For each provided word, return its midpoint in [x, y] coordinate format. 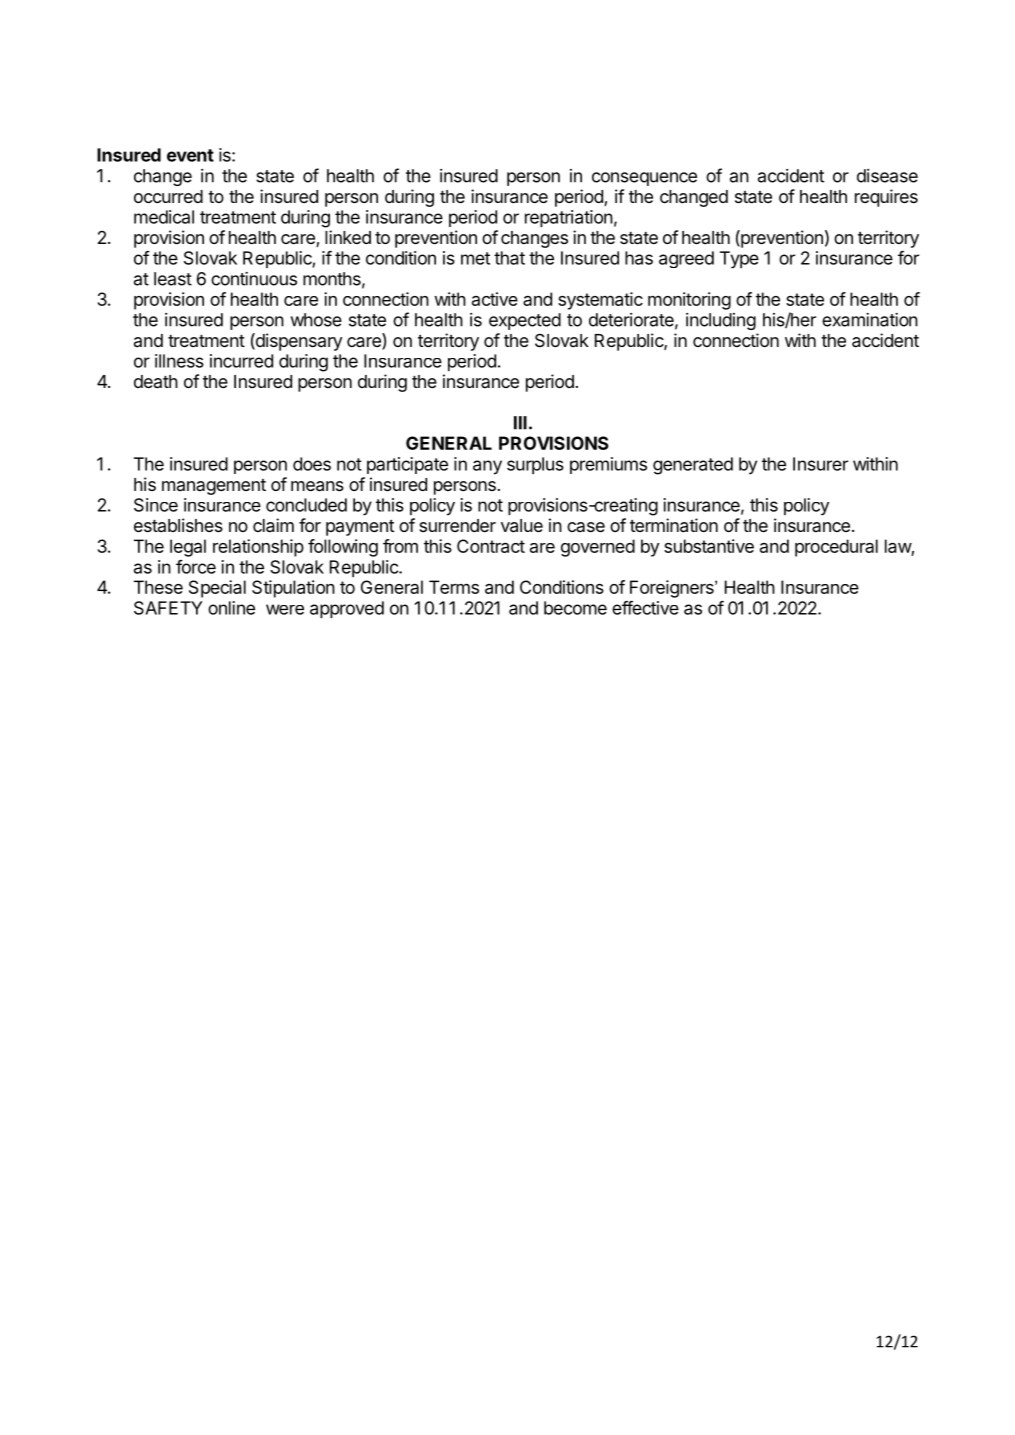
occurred [168, 196]
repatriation [569, 218]
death [156, 381]
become [575, 608]
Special [217, 589]
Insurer [820, 464]
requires [886, 198]
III [520, 423]
